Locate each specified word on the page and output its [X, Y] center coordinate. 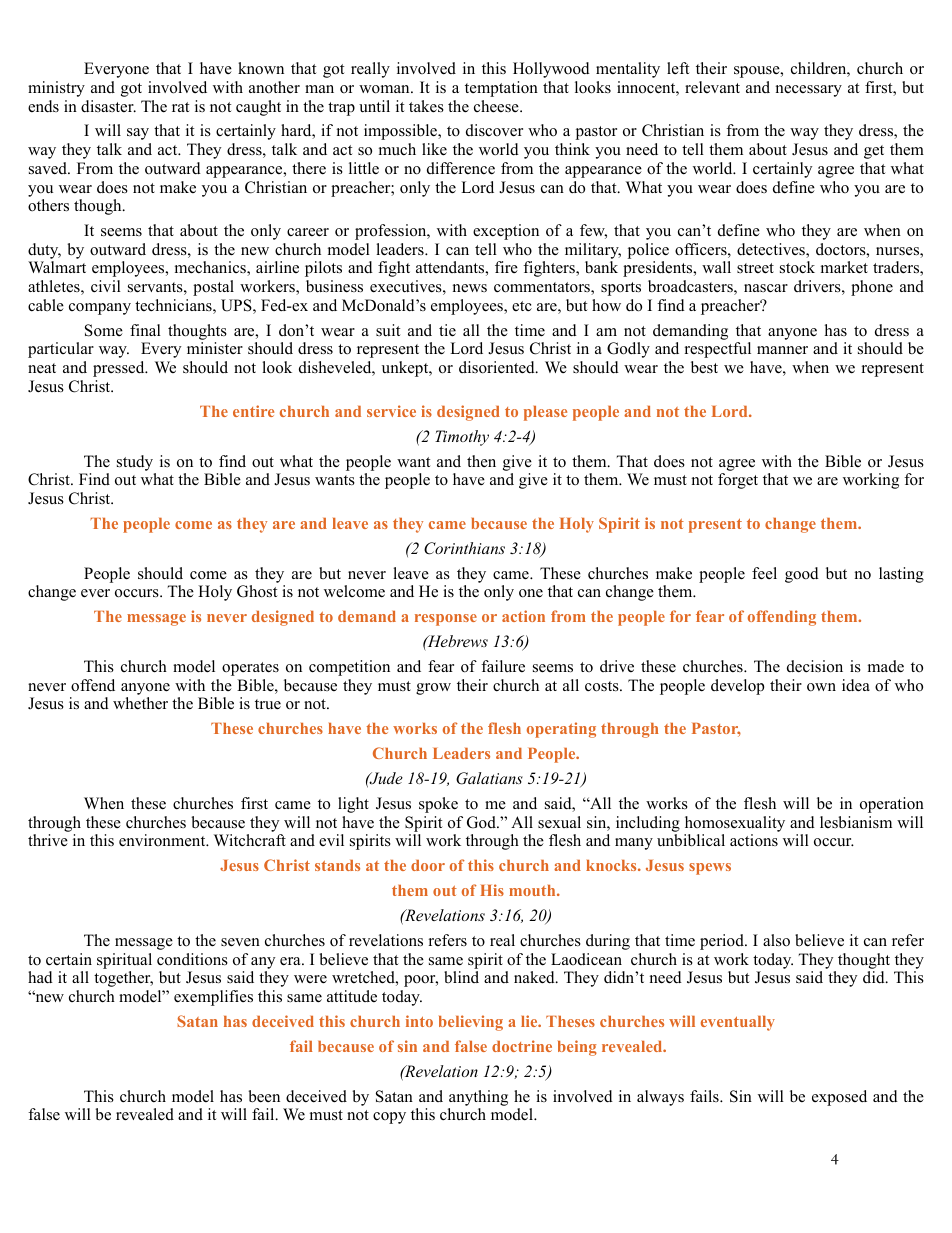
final [145, 330]
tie [447, 330]
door [428, 865]
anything [478, 1098]
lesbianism [856, 822]
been [264, 1096]
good [802, 575]
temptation [501, 89]
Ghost [257, 591]
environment [163, 840]
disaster [108, 106]
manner [782, 350]
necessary [809, 91]
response [446, 620]
